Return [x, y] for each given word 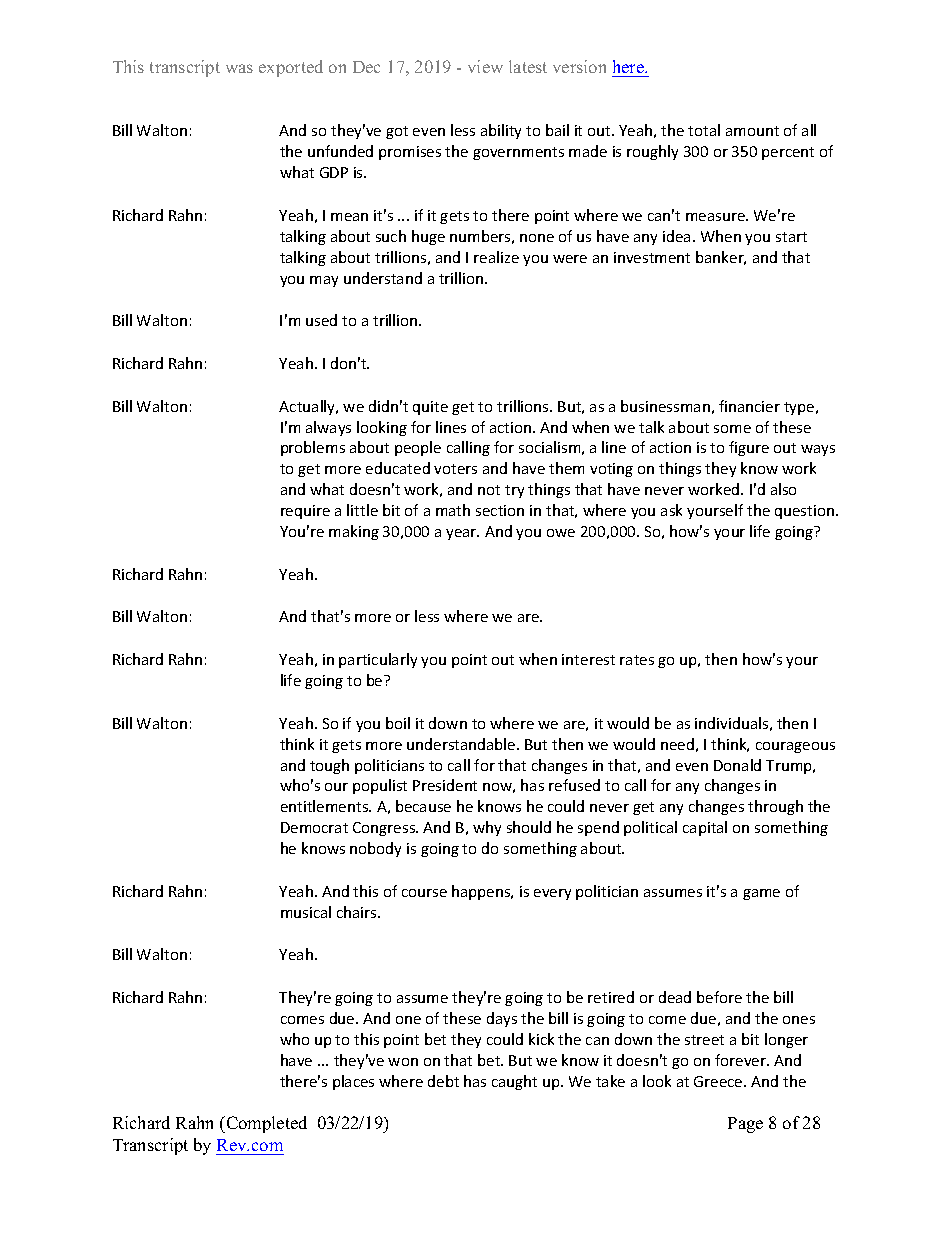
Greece [719, 1081]
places [353, 1082]
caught [514, 1082]
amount [752, 131]
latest [528, 66]
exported [291, 68]
